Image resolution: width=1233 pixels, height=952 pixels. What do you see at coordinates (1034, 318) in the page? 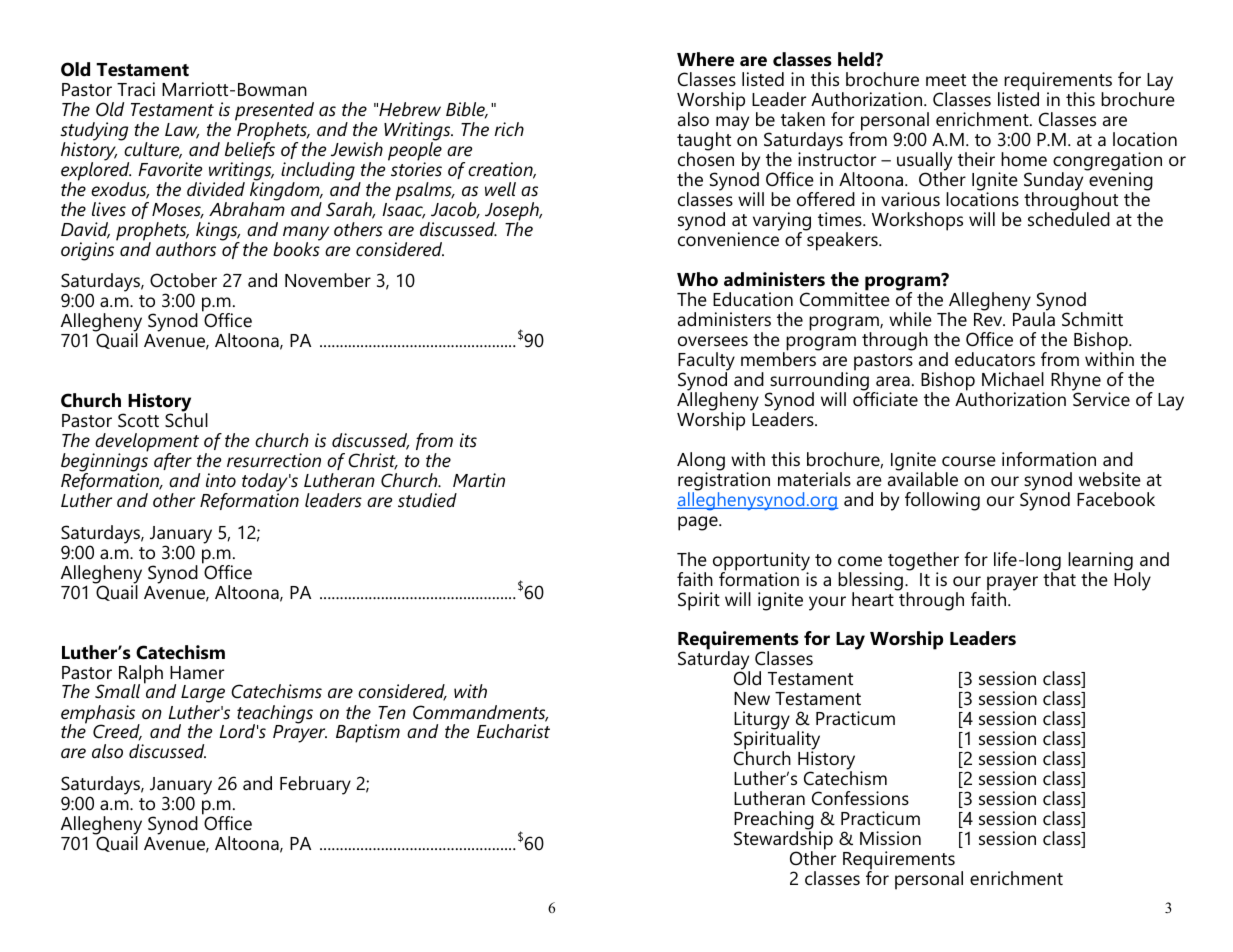
I see `Paula` at bounding box center [1034, 318].
